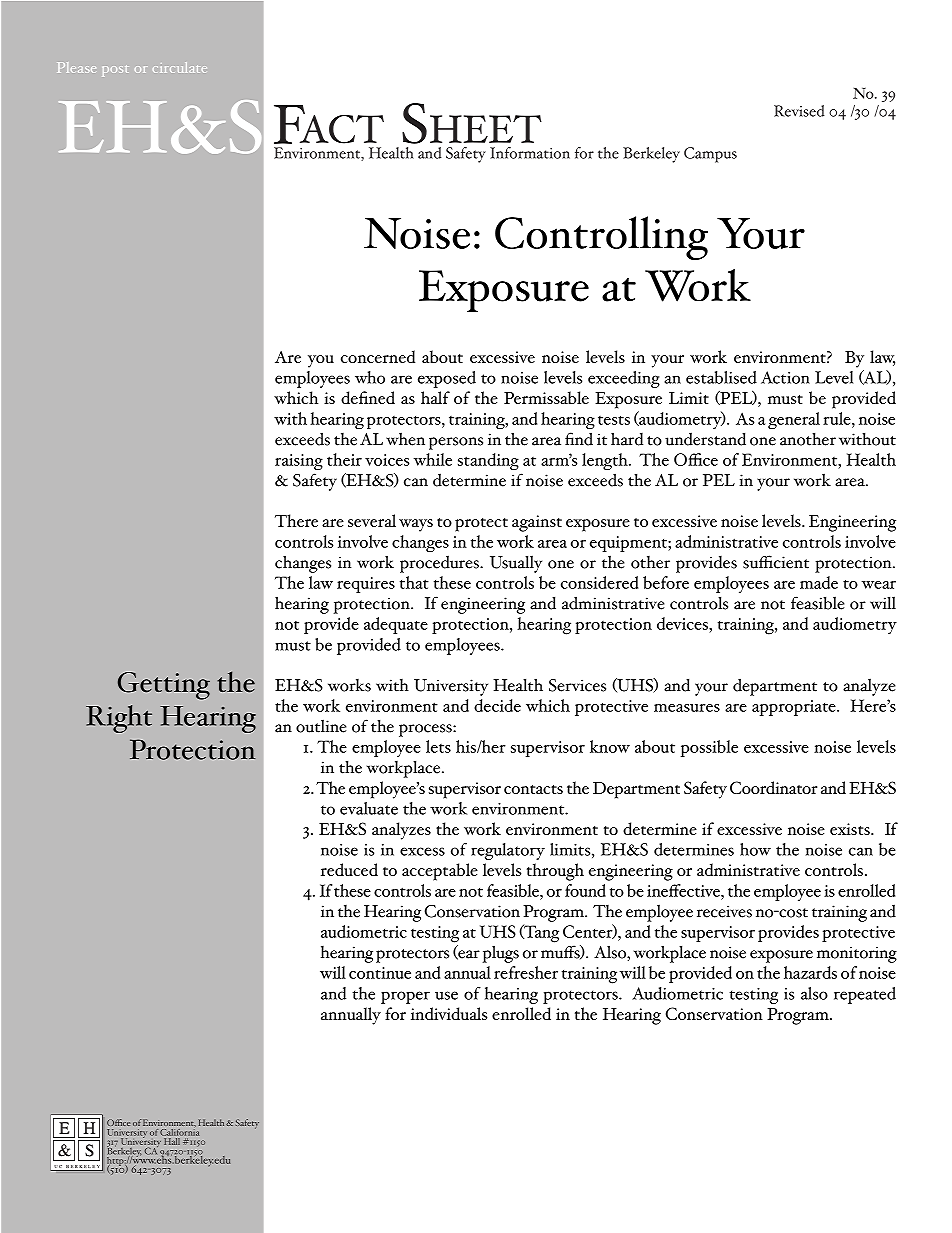  Describe the element at coordinates (299, 462) in the page. I see `raising` at that location.
